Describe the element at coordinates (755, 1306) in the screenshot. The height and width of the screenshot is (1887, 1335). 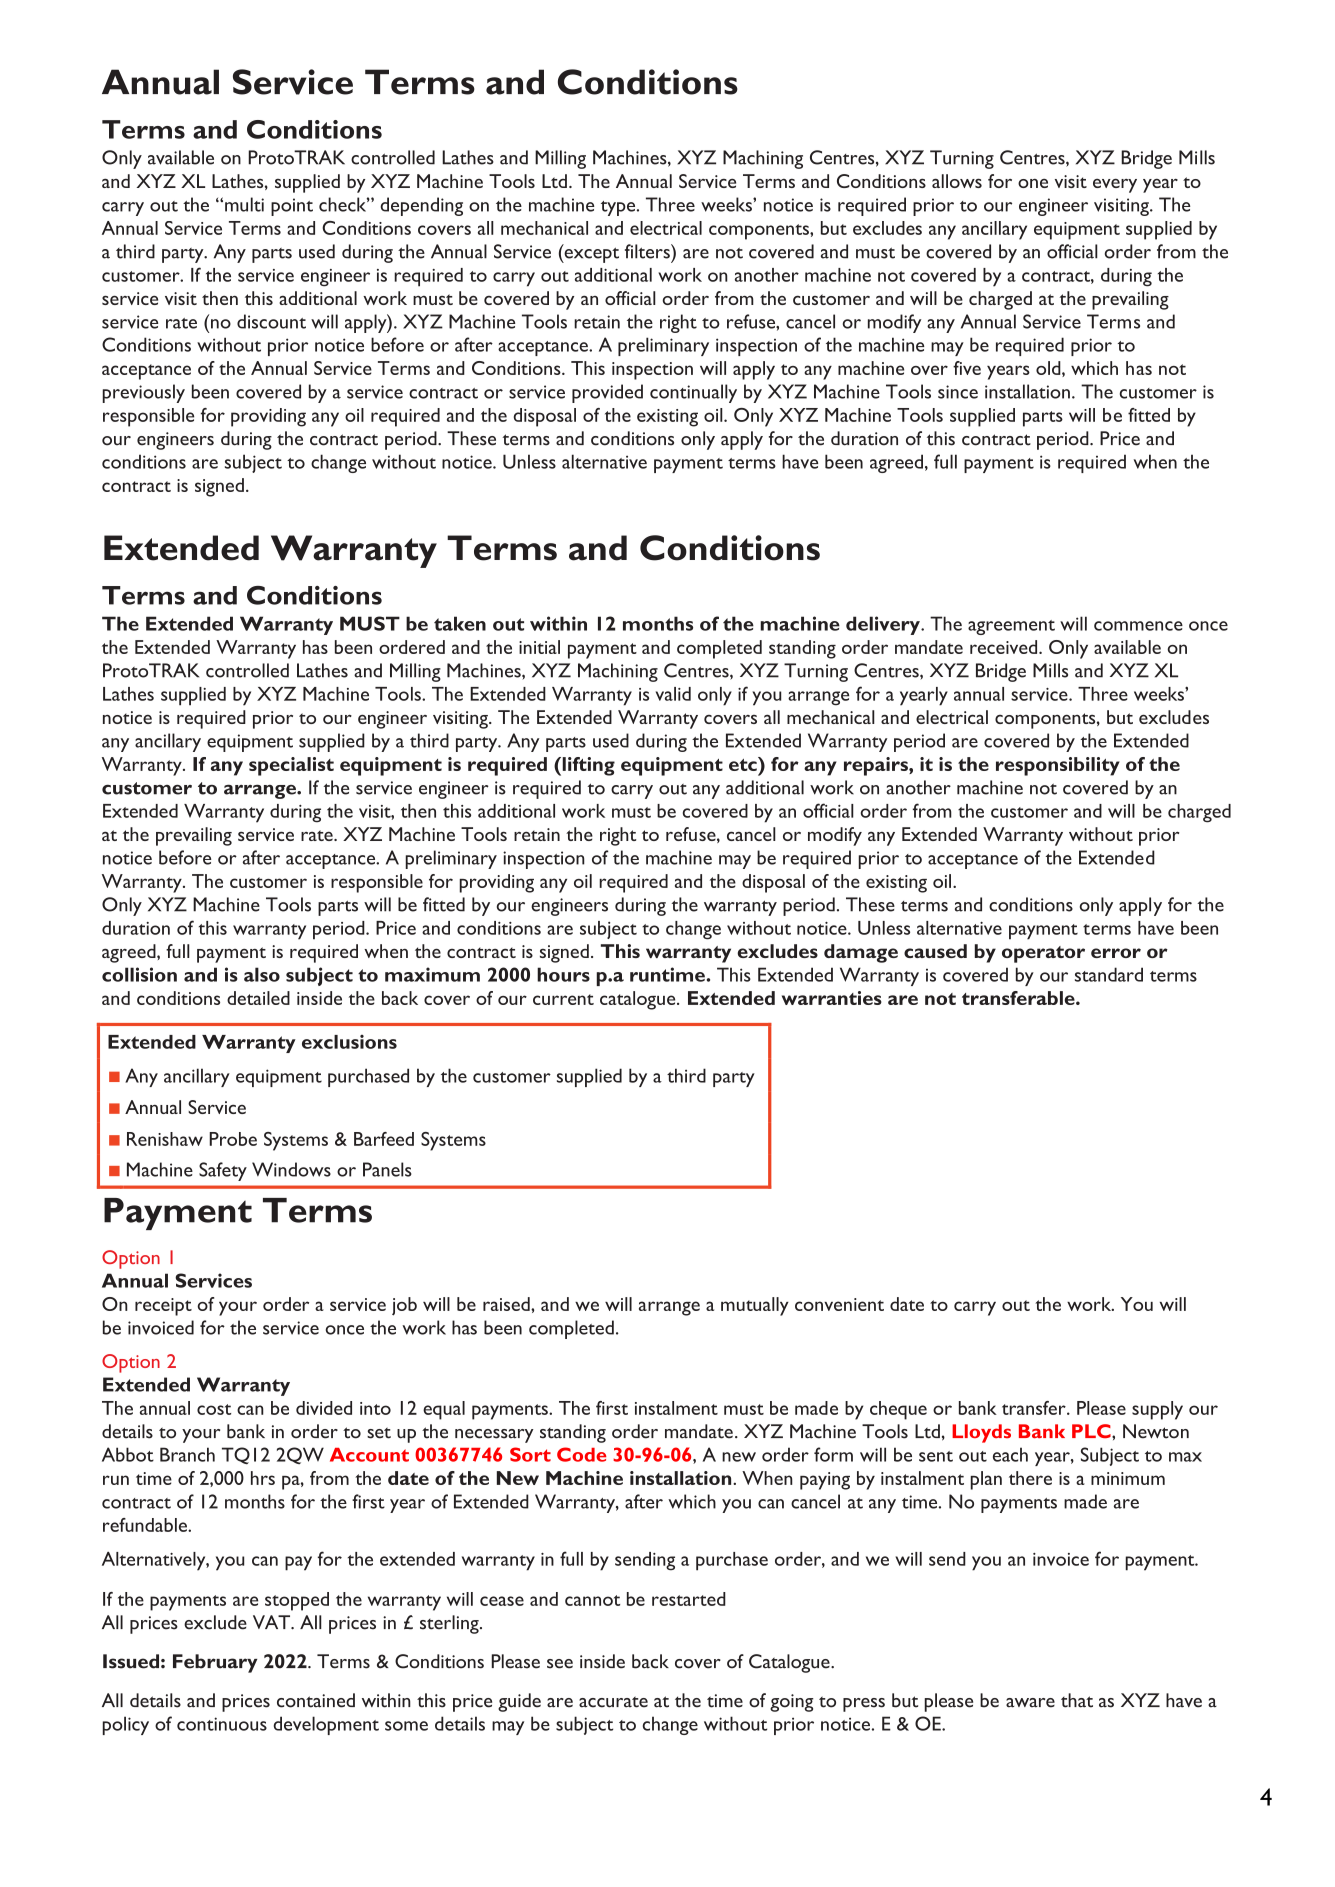
I see `mutually` at that location.
